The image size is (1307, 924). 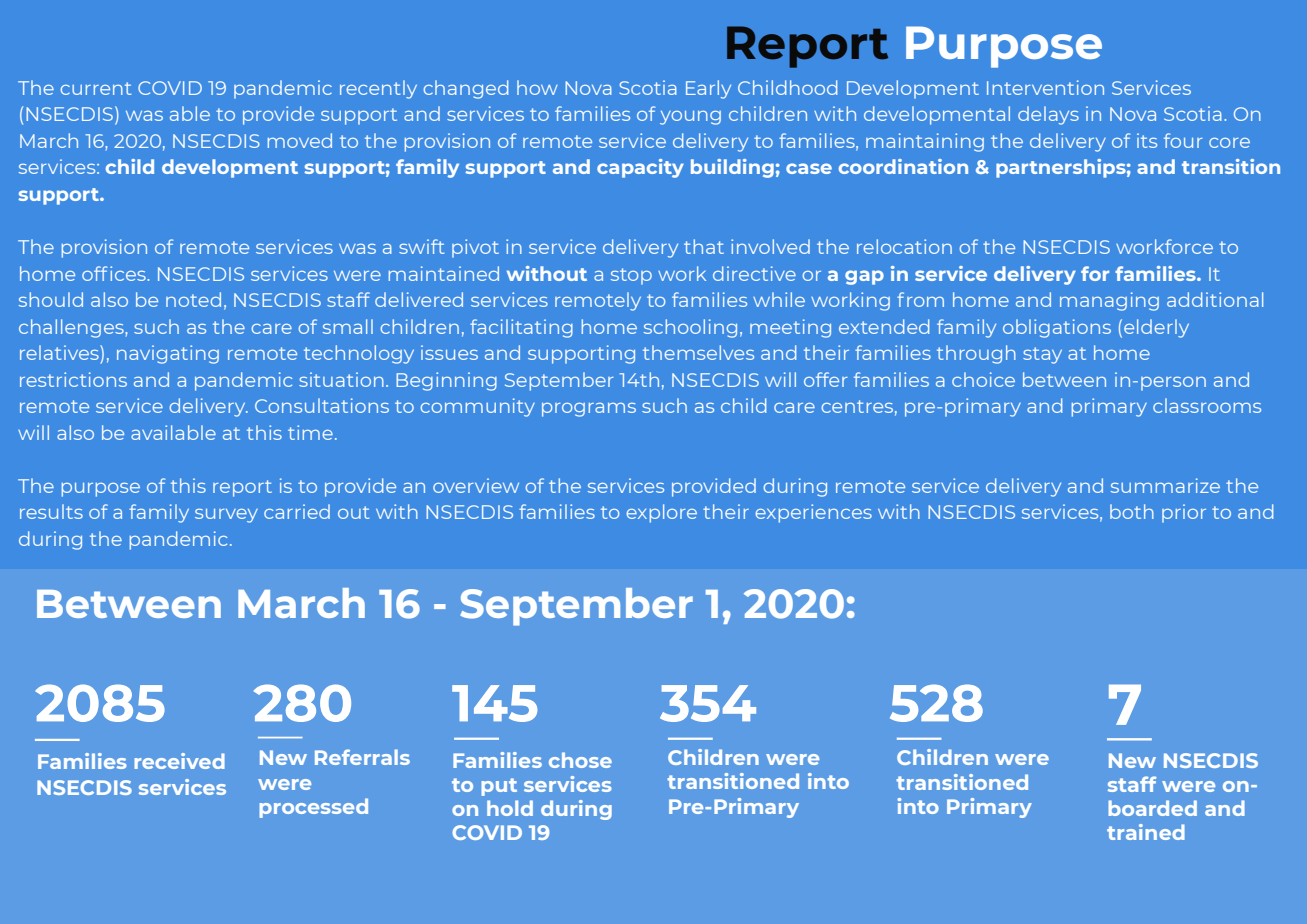 What do you see at coordinates (690, 118) in the page?
I see `young` at bounding box center [690, 118].
